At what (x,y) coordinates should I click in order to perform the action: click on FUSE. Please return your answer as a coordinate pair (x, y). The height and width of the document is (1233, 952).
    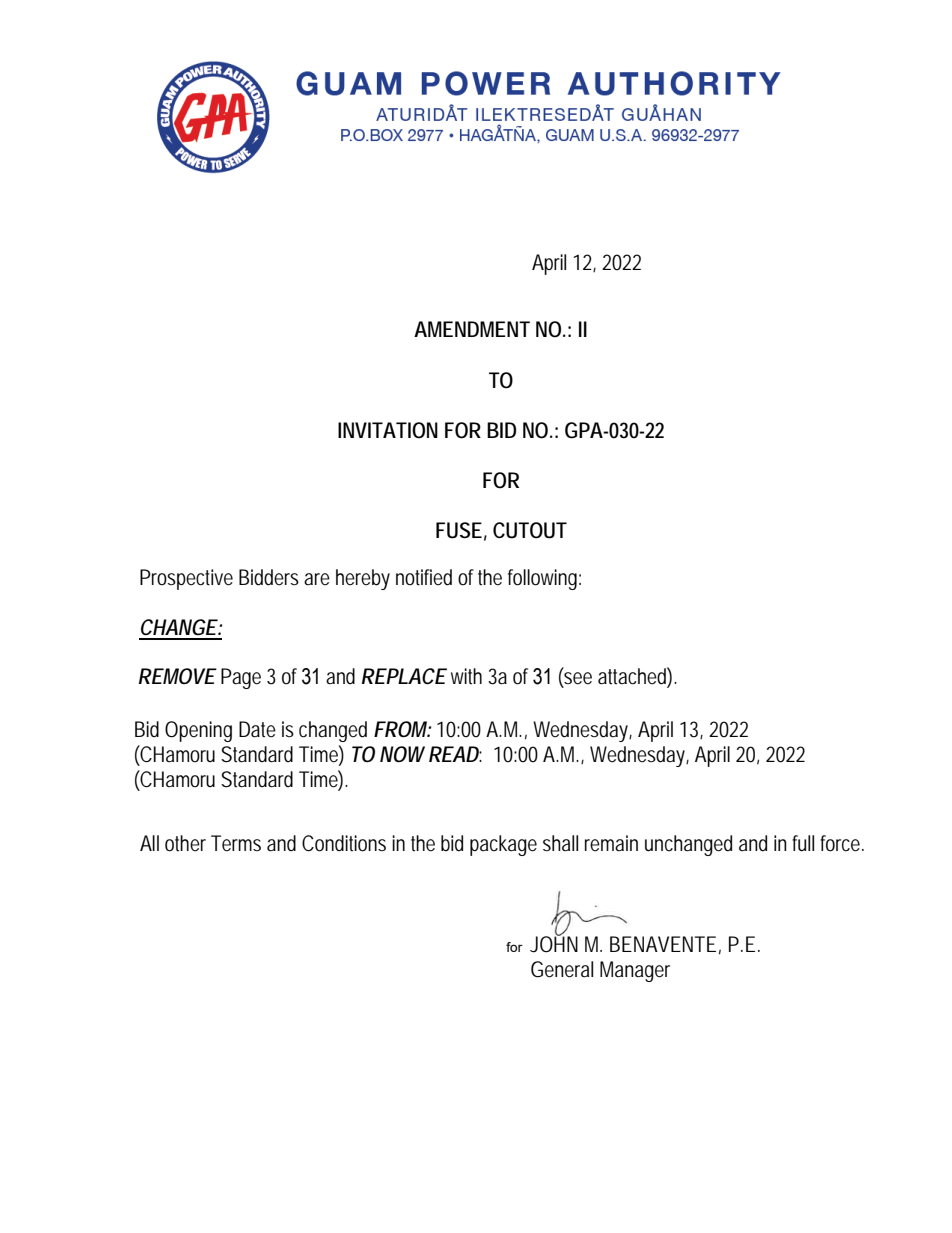
    Looking at the image, I should click on (459, 530).
